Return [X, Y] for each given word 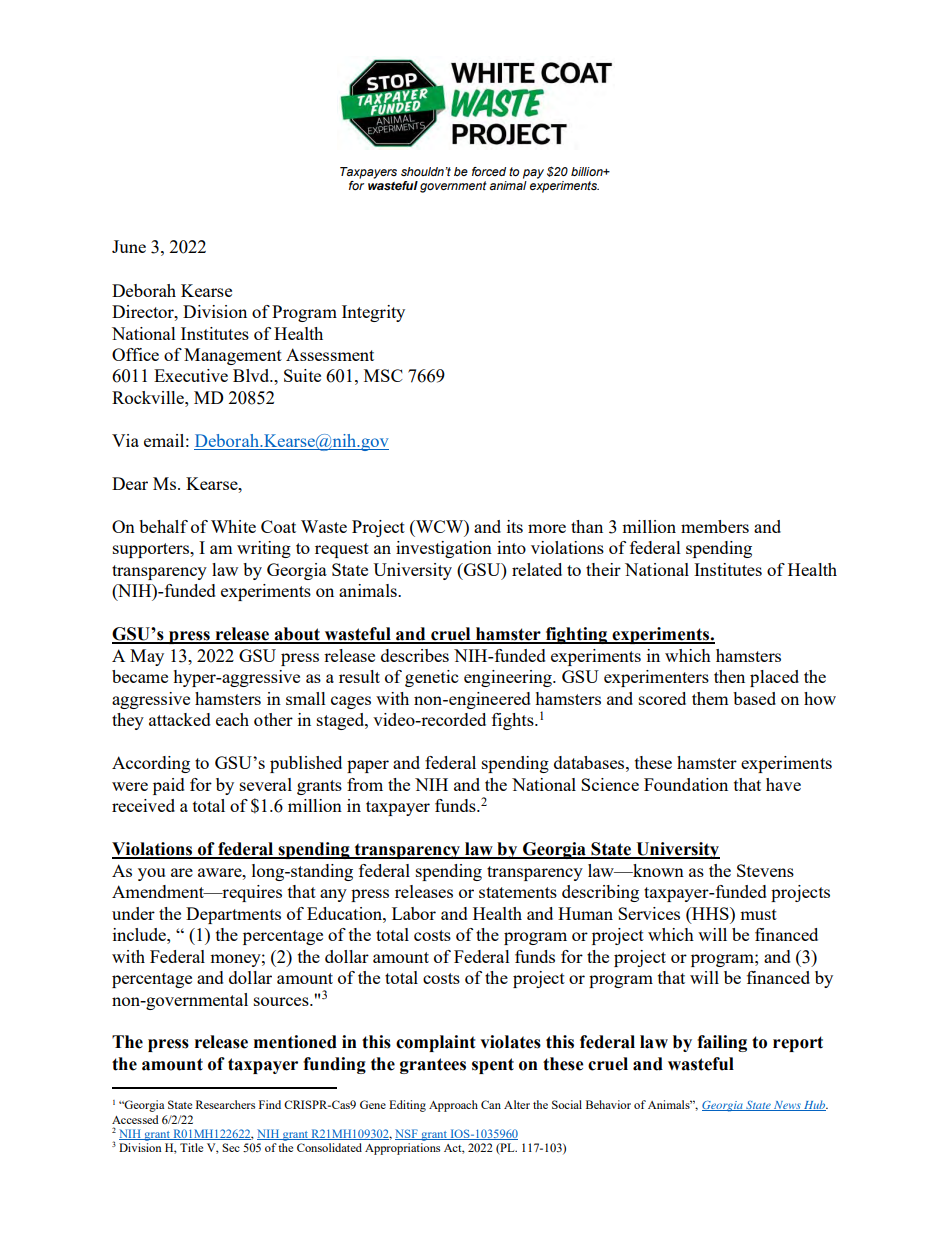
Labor [414, 913]
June [129, 246]
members [715, 526]
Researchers [225, 1104]
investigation [444, 549]
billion [588, 171]
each [232, 719]
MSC [383, 375]
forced [489, 171]
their [603, 569]
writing [264, 549]
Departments [233, 915]
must [758, 914]
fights [514, 721]
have [783, 784]
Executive [191, 375]
